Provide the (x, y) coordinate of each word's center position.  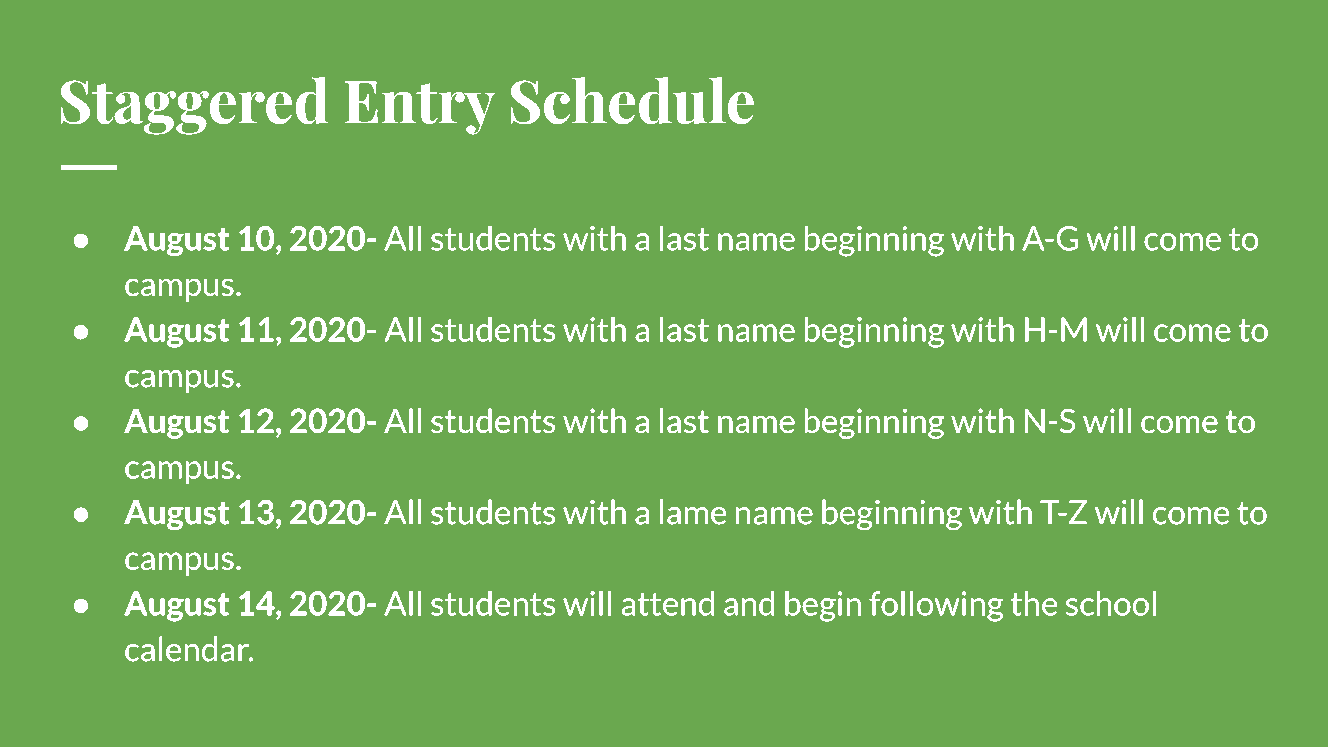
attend (668, 603)
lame (693, 512)
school (1111, 603)
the (1034, 603)
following (936, 606)
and (749, 603)
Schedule (632, 100)
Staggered (194, 106)
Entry (420, 108)
